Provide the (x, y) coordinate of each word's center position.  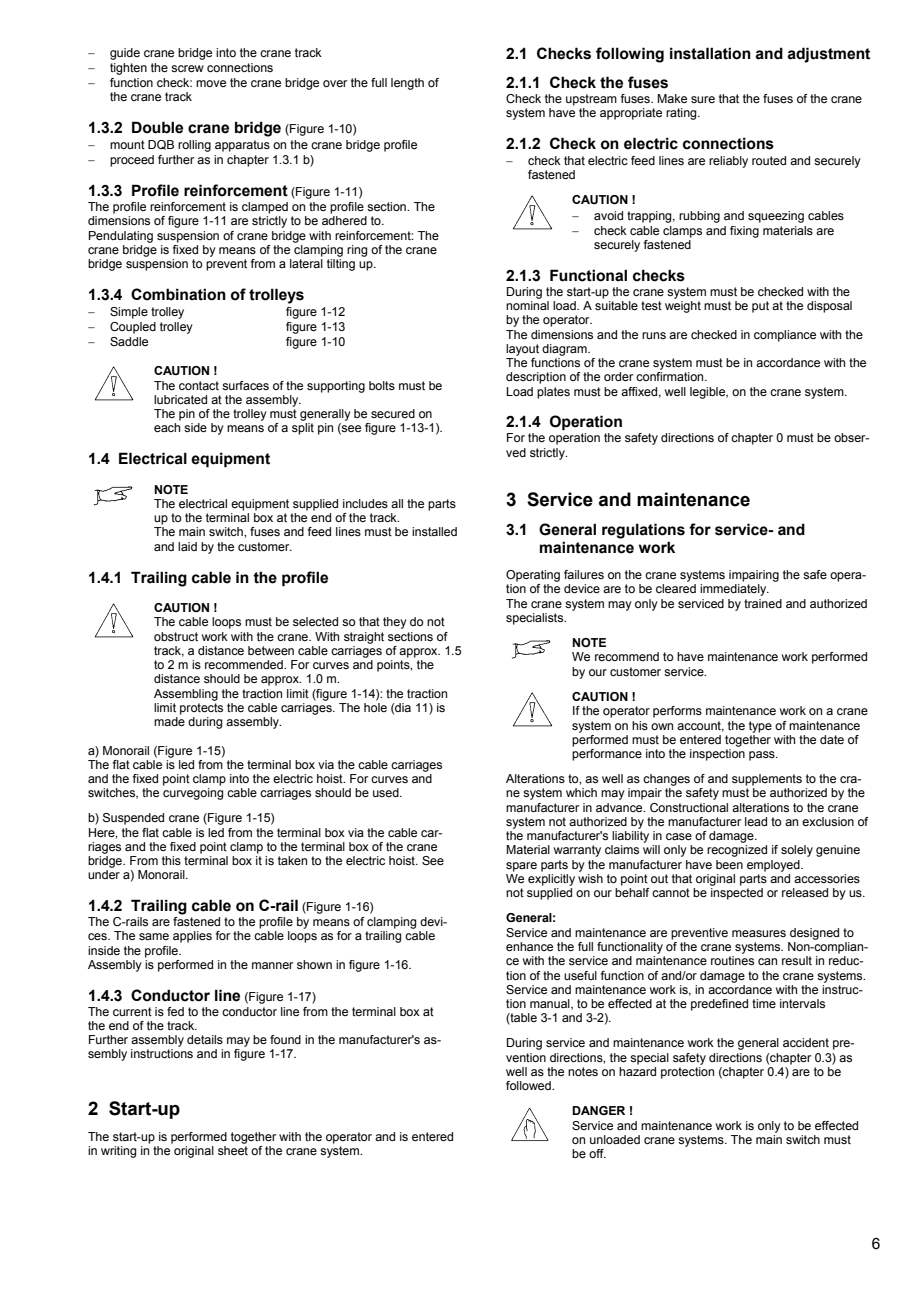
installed (434, 531)
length (407, 84)
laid (187, 546)
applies (192, 937)
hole (375, 707)
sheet (233, 1150)
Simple (129, 313)
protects (201, 709)
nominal (527, 305)
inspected (737, 894)
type (760, 727)
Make (672, 98)
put (760, 307)
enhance (529, 946)
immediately (734, 590)
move (211, 83)
